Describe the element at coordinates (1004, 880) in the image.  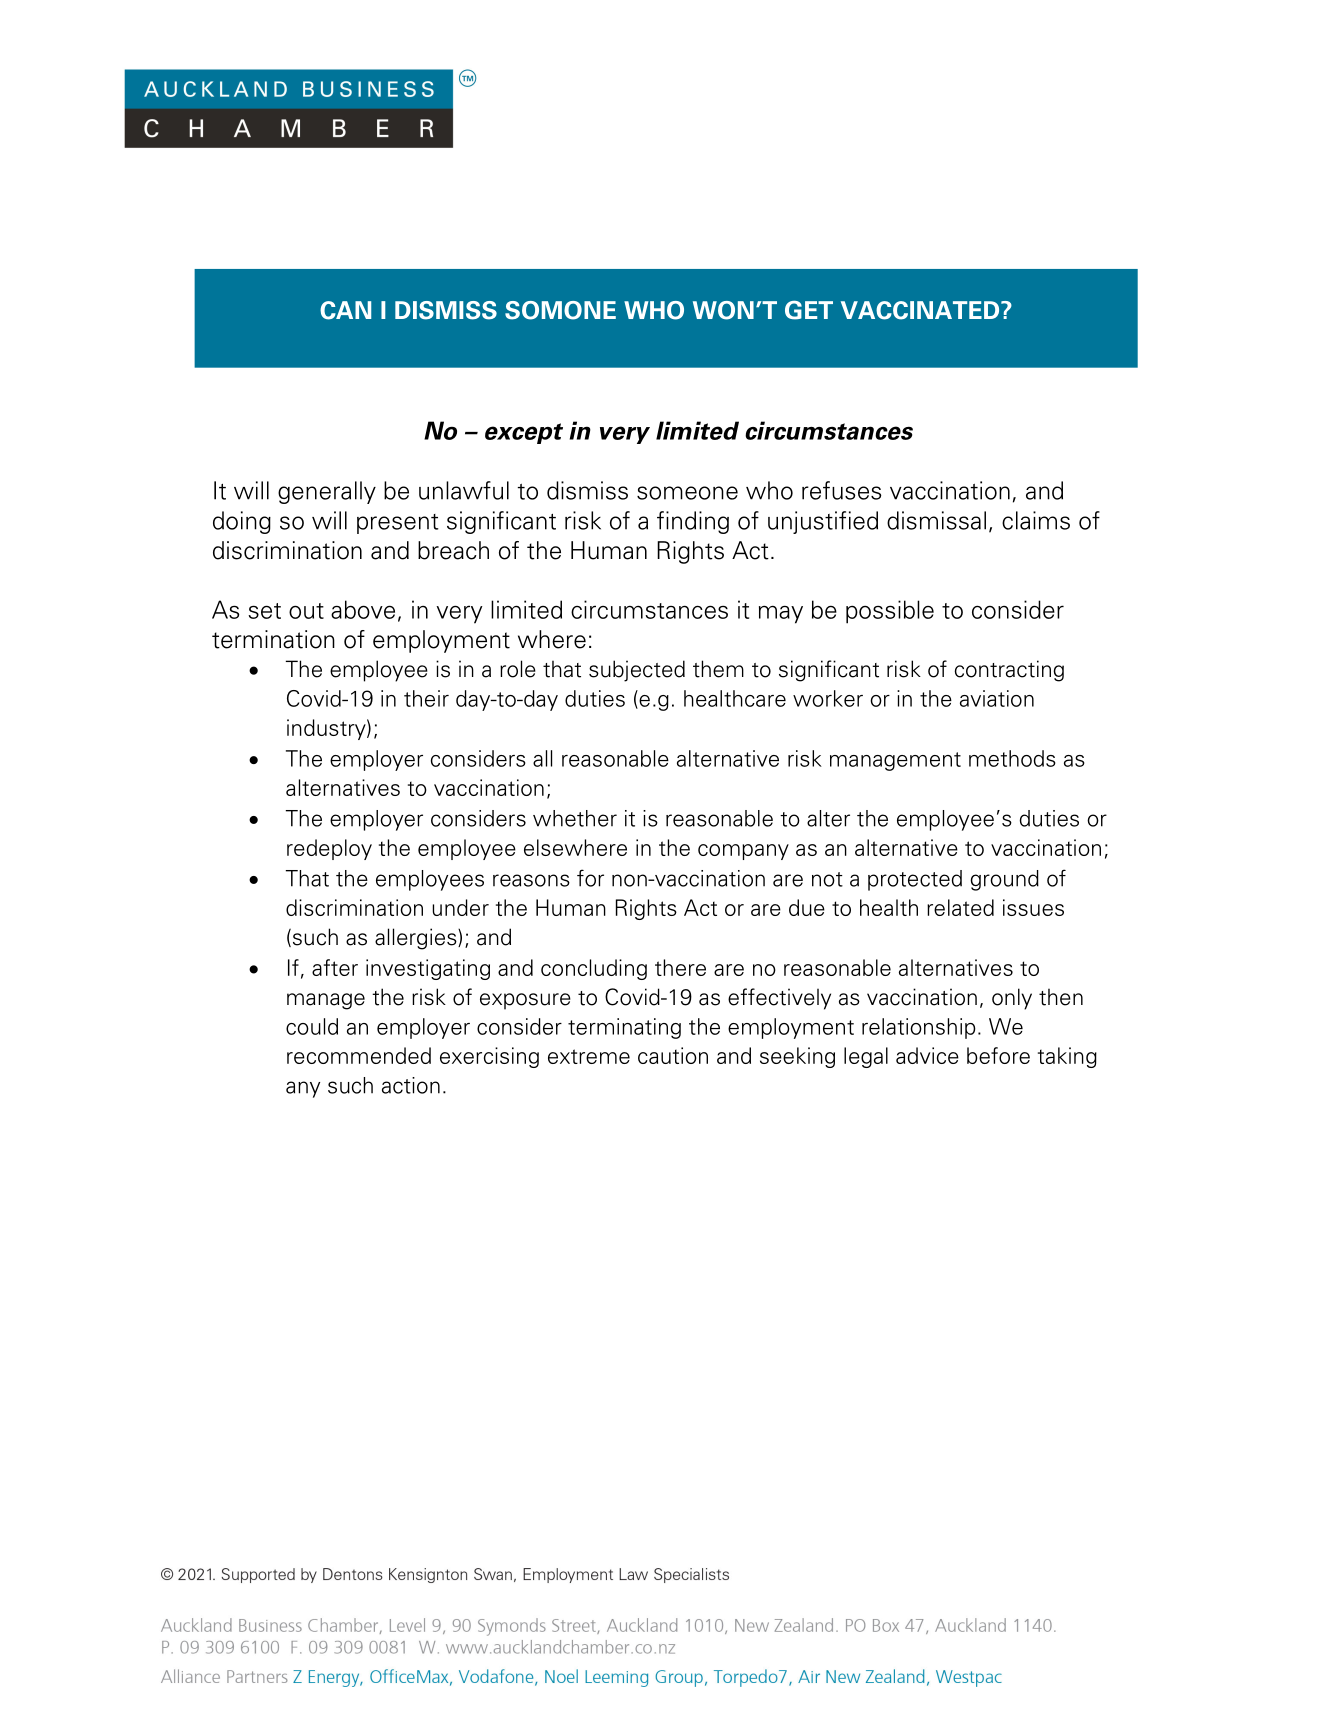
I see `ground` at that location.
